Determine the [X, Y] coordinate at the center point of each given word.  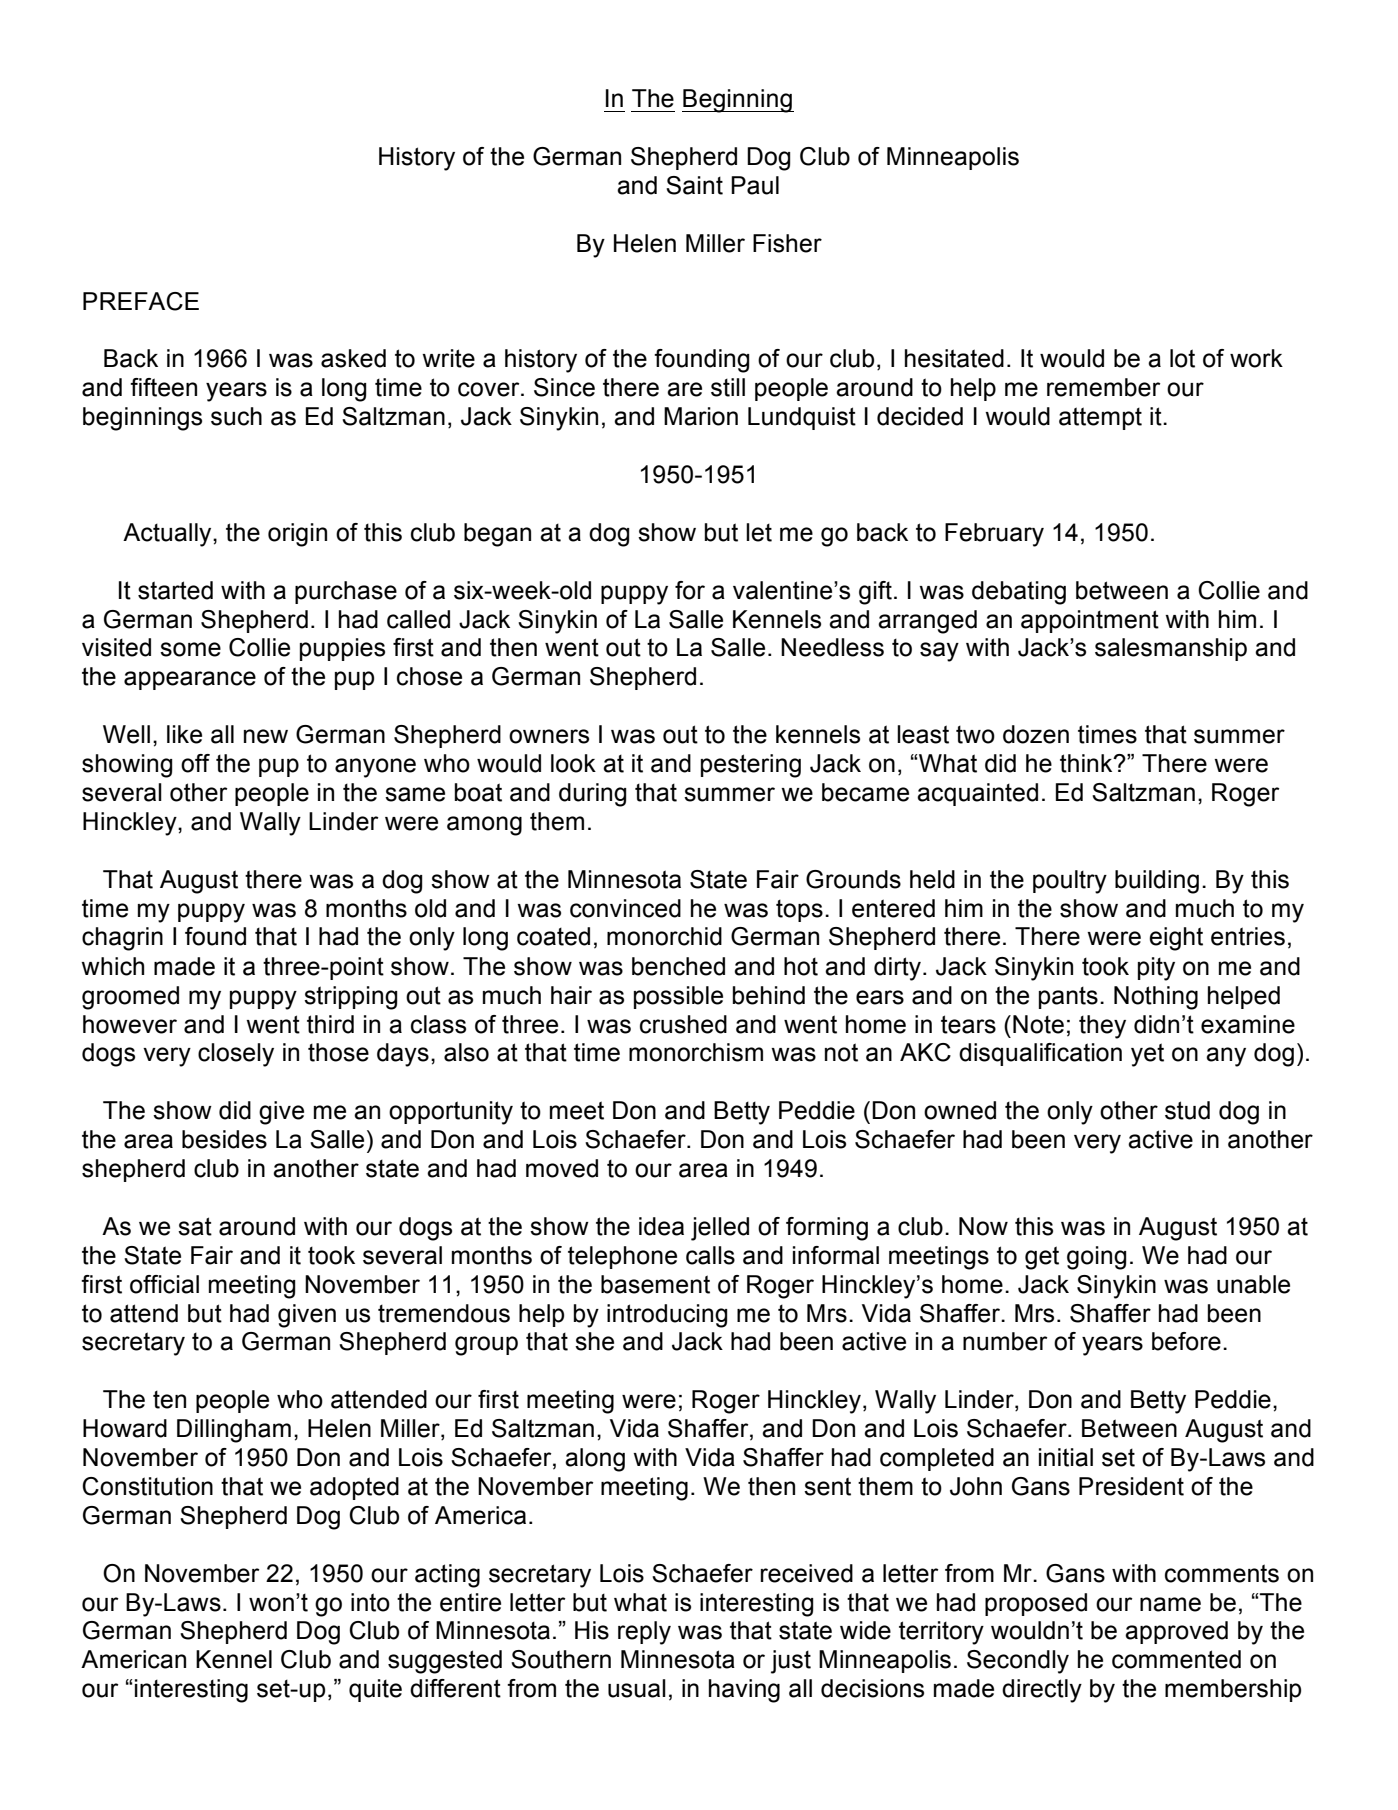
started [175, 590]
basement [655, 1284]
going [1096, 1258]
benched [678, 966]
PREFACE [141, 301]
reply [644, 1633]
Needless [832, 647]
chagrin [122, 939]
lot [1182, 358]
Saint [694, 185]
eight [1176, 939]
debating [1019, 593]
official [164, 1284]
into [370, 1602]
